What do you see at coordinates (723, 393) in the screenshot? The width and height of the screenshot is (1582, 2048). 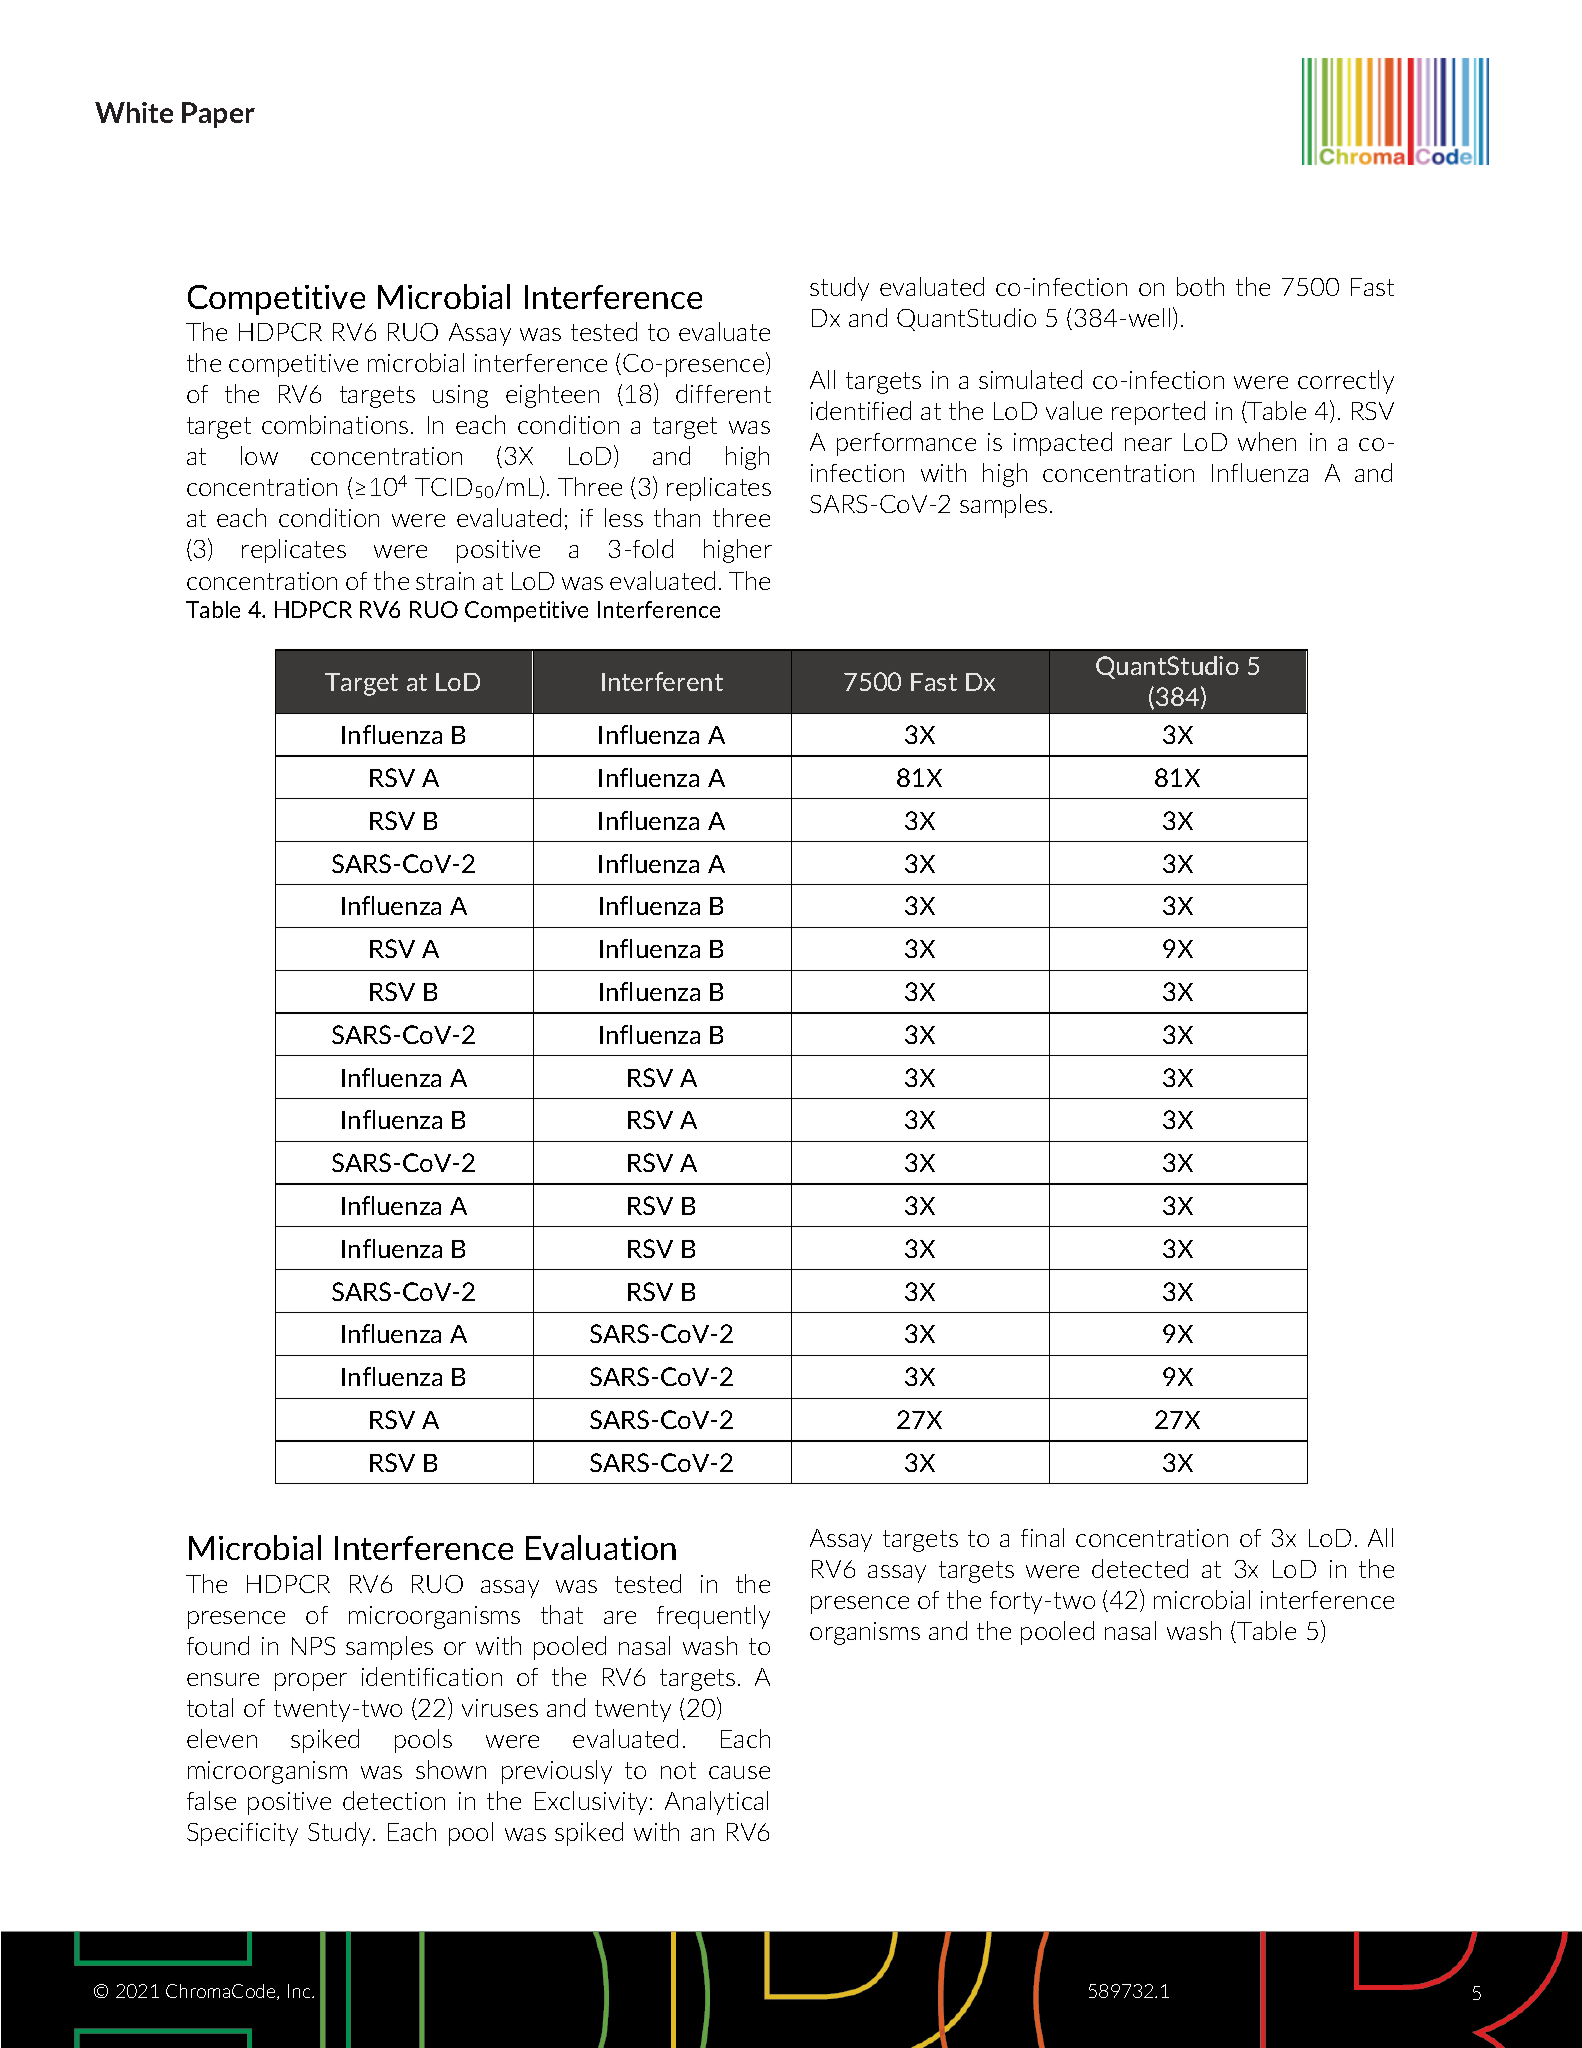 I see `different` at bounding box center [723, 393].
